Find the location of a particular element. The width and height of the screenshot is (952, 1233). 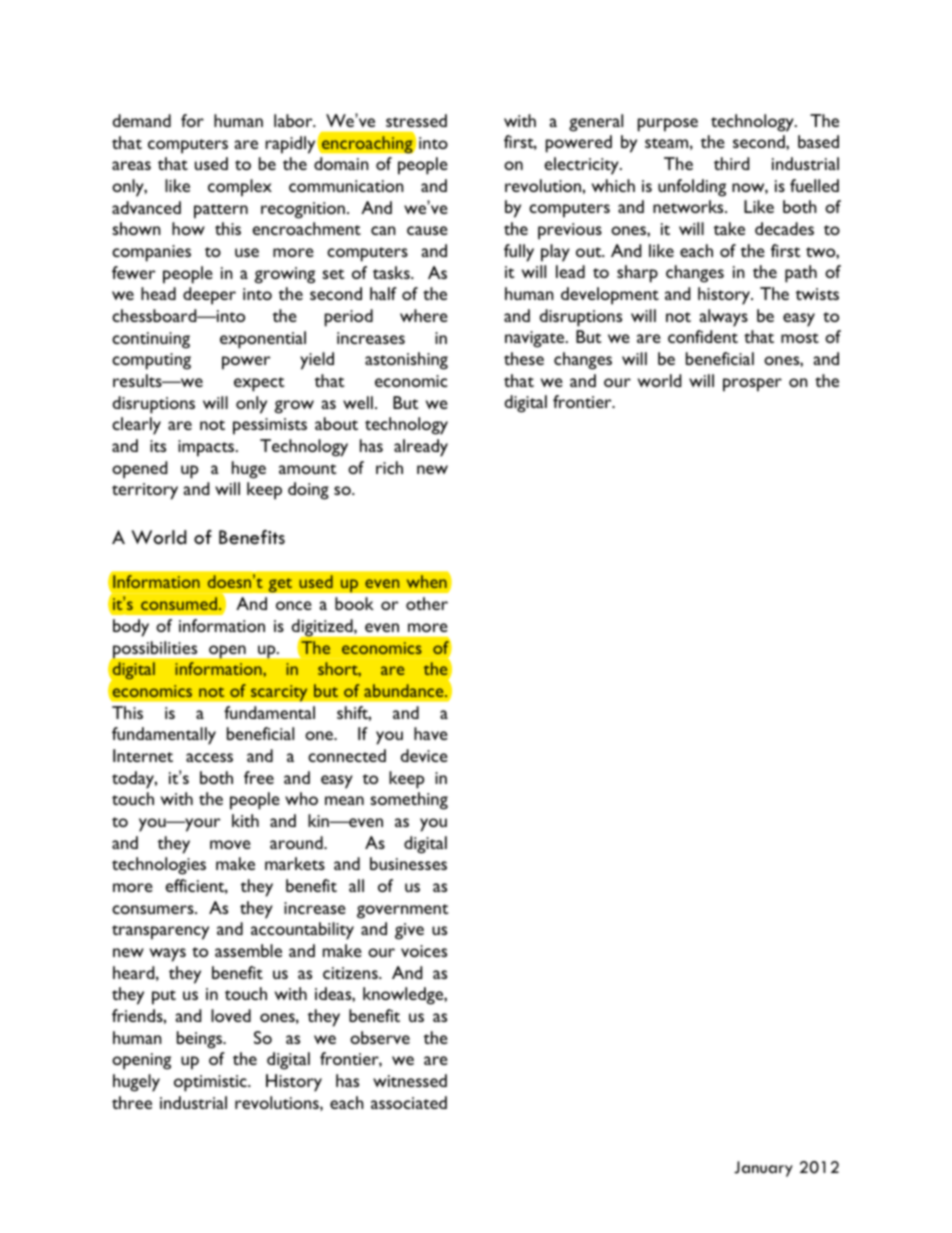

stressed is located at coordinates (416, 120).
